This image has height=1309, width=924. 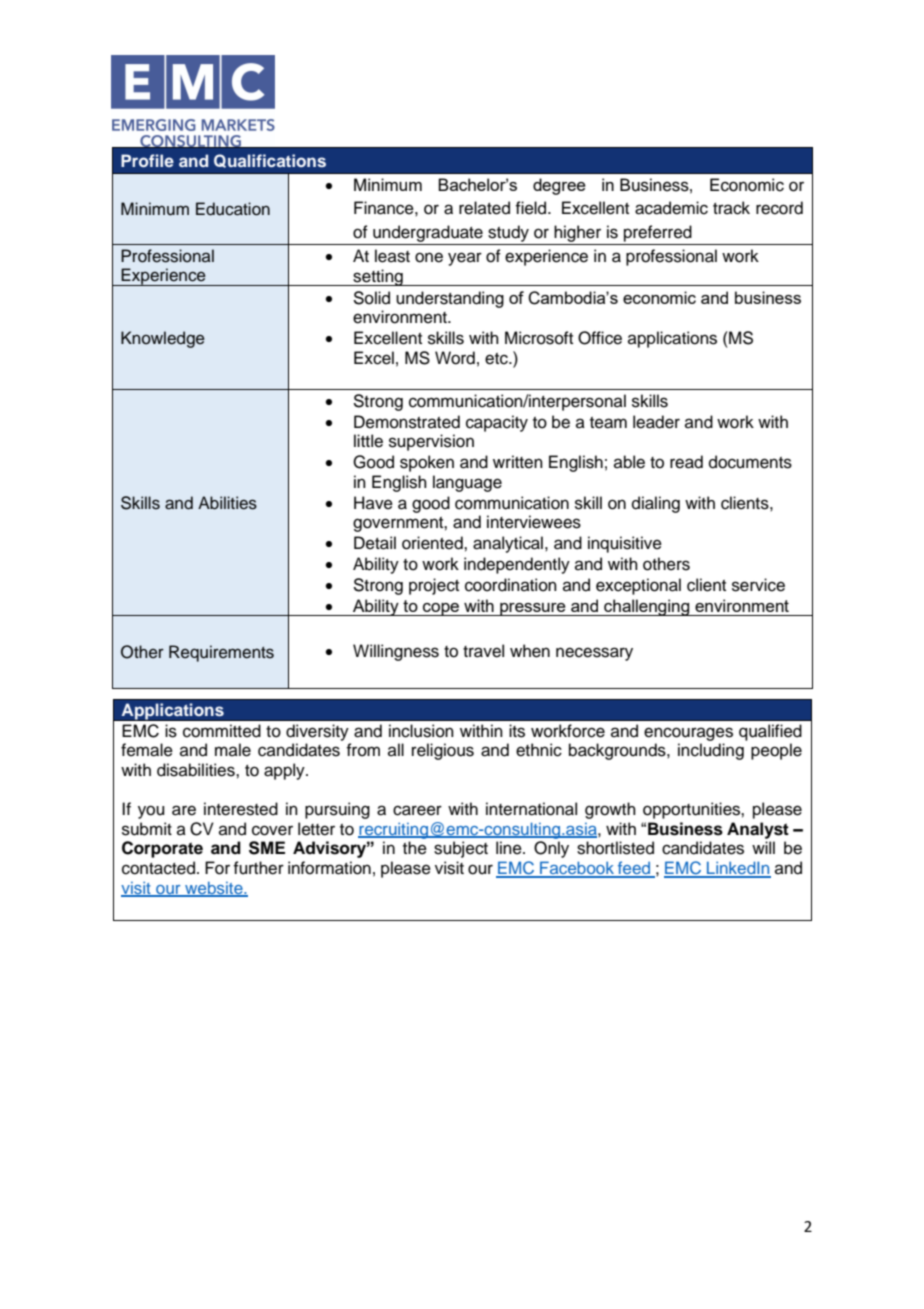 What do you see at coordinates (758, 830) in the image?
I see `Analyst` at bounding box center [758, 830].
